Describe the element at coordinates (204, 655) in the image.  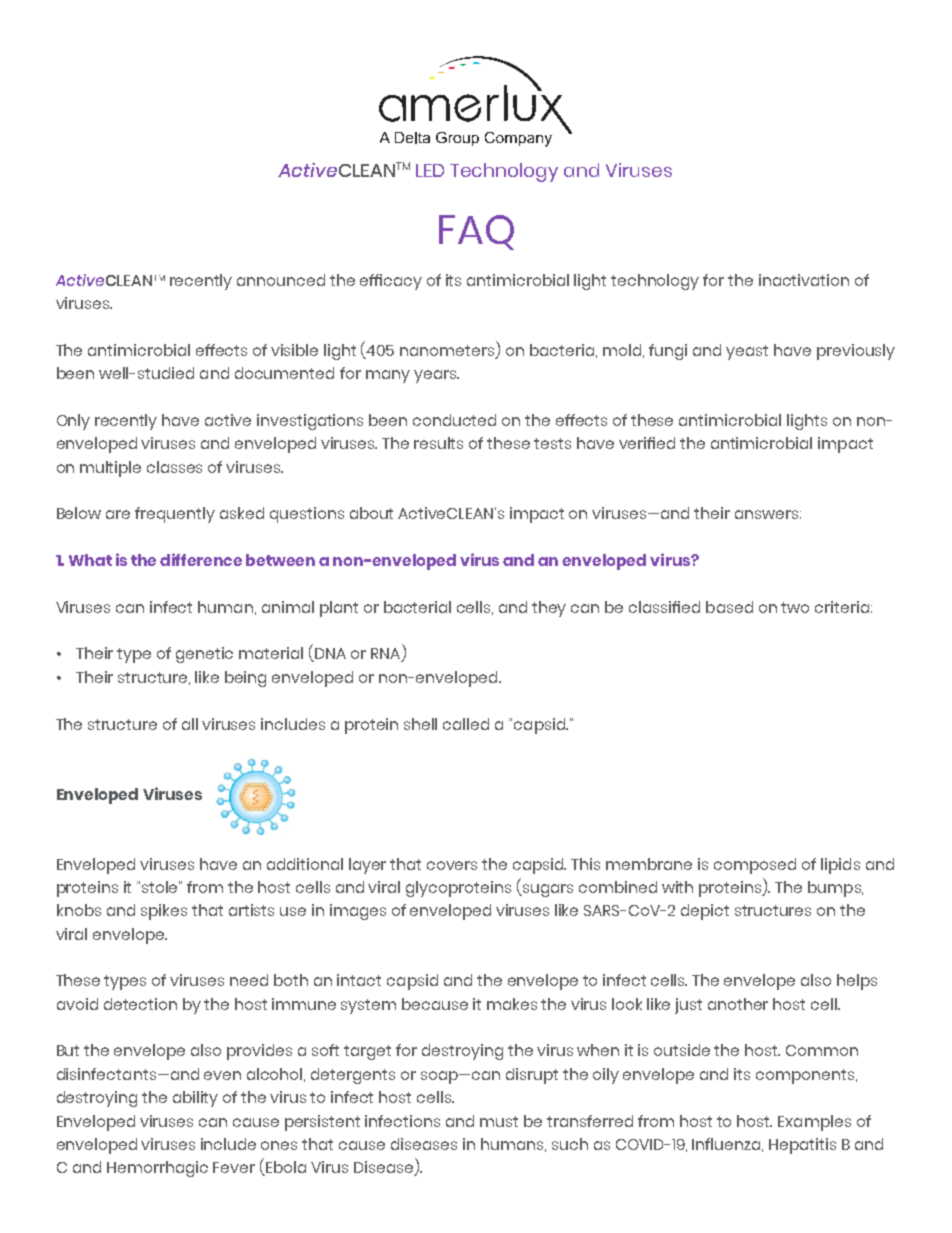
I see `genetic` at that location.
